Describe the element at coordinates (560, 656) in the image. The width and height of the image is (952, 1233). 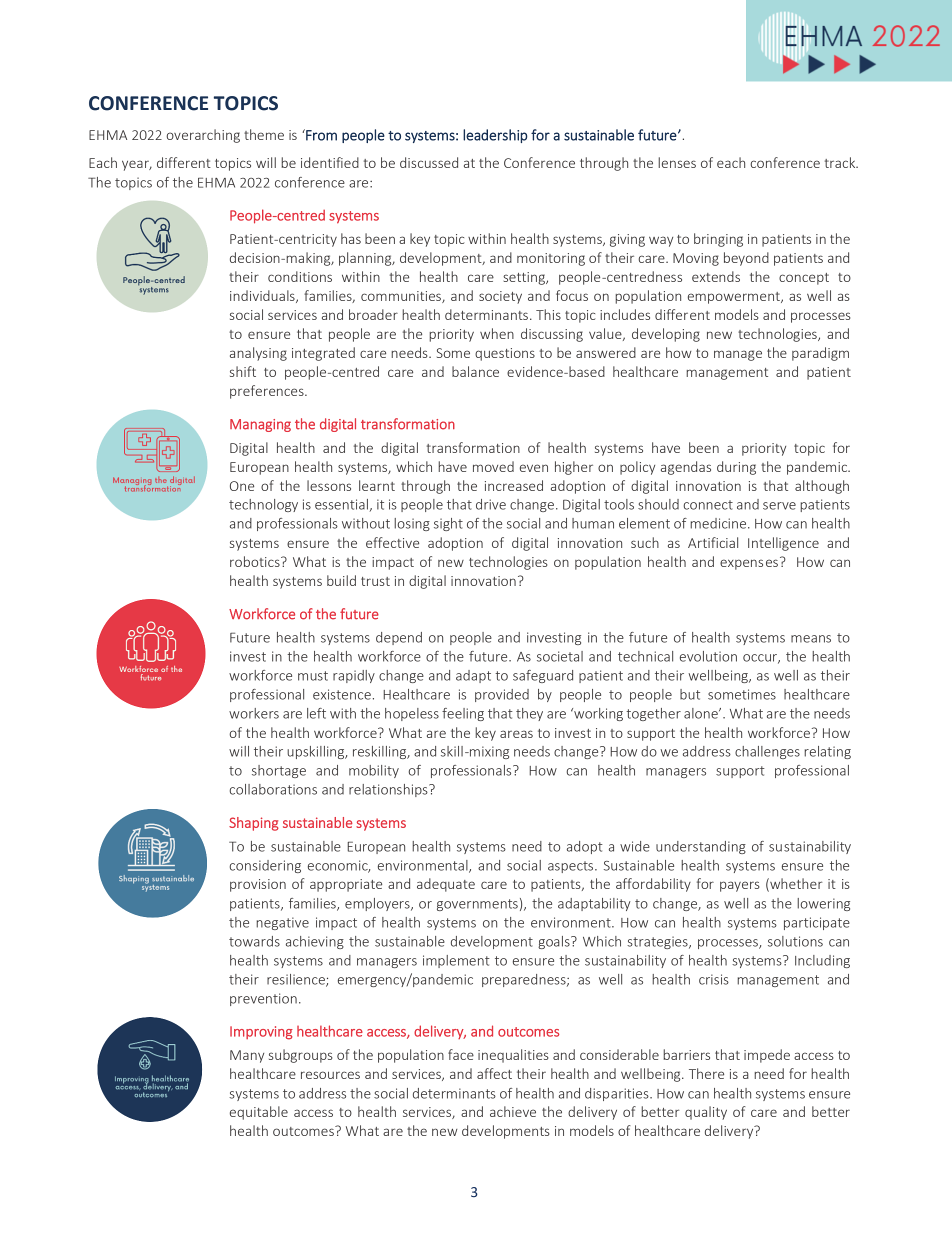
I see `societal` at that location.
